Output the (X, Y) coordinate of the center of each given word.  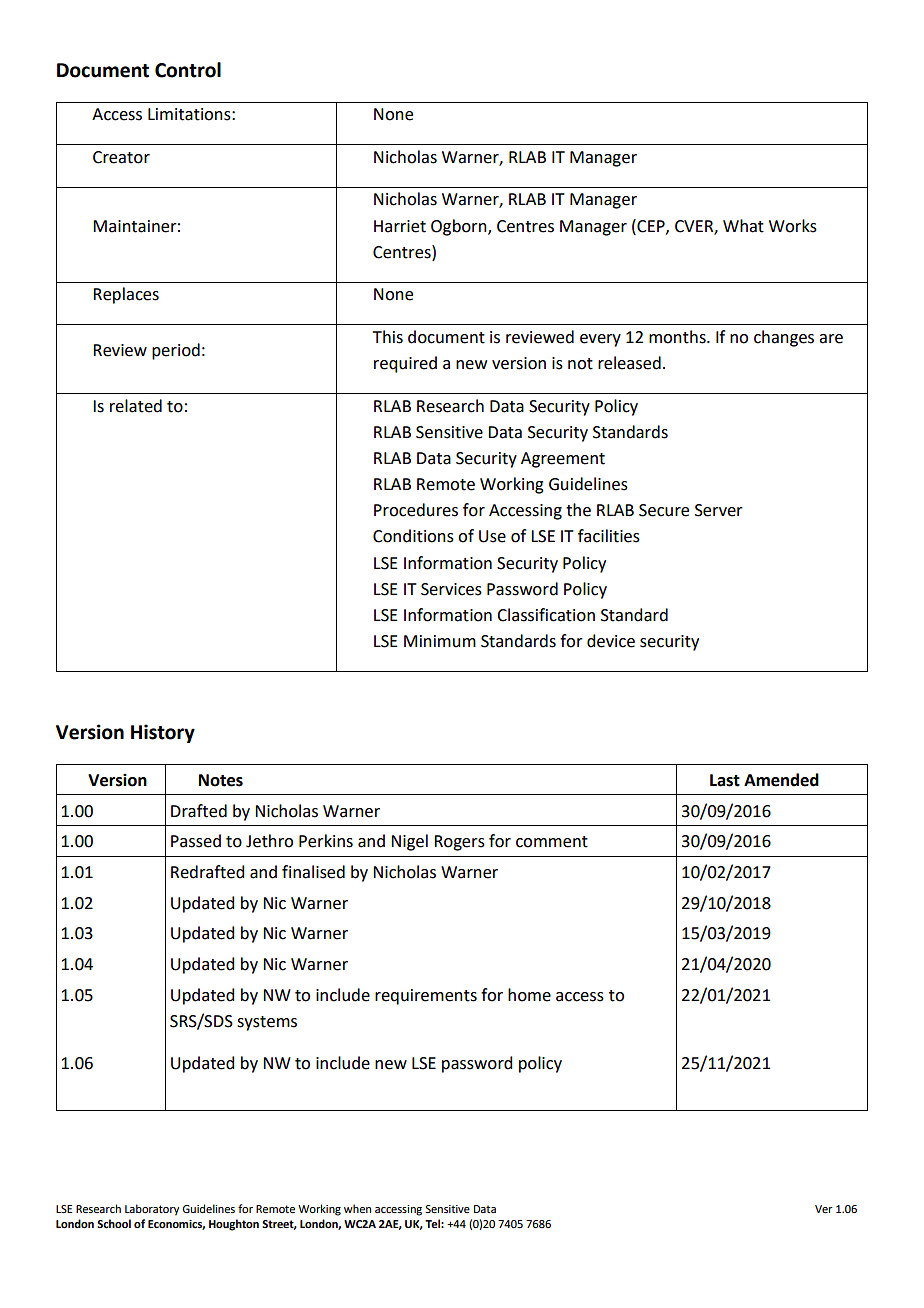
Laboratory (152, 1210)
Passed (196, 841)
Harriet (400, 226)
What (743, 226)
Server (719, 510)
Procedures (416, 510)
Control (188, 70)
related (136, 406)
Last (725, 780)
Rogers (459, 843)
